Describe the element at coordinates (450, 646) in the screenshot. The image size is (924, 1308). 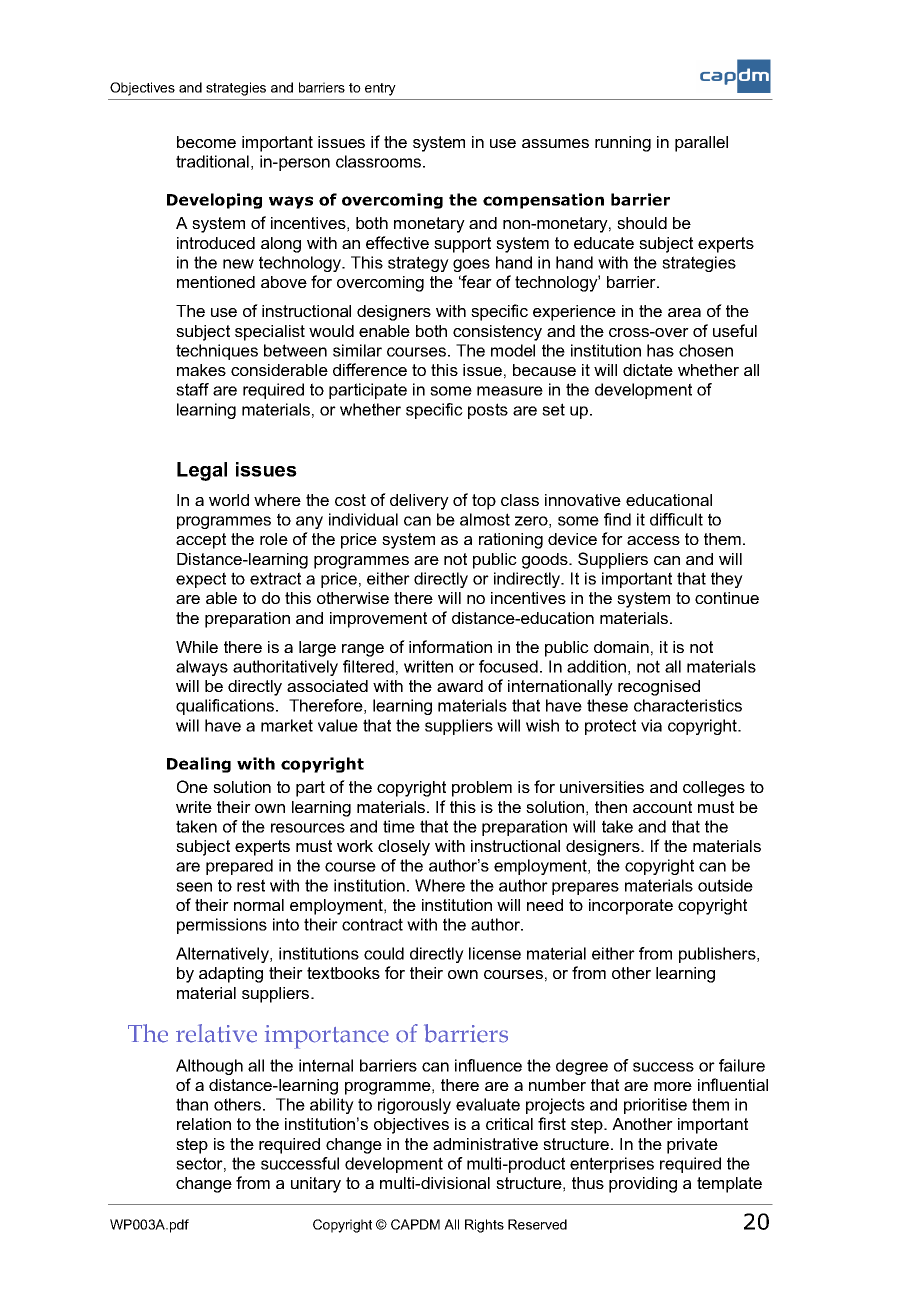
I see `information` at that location.
